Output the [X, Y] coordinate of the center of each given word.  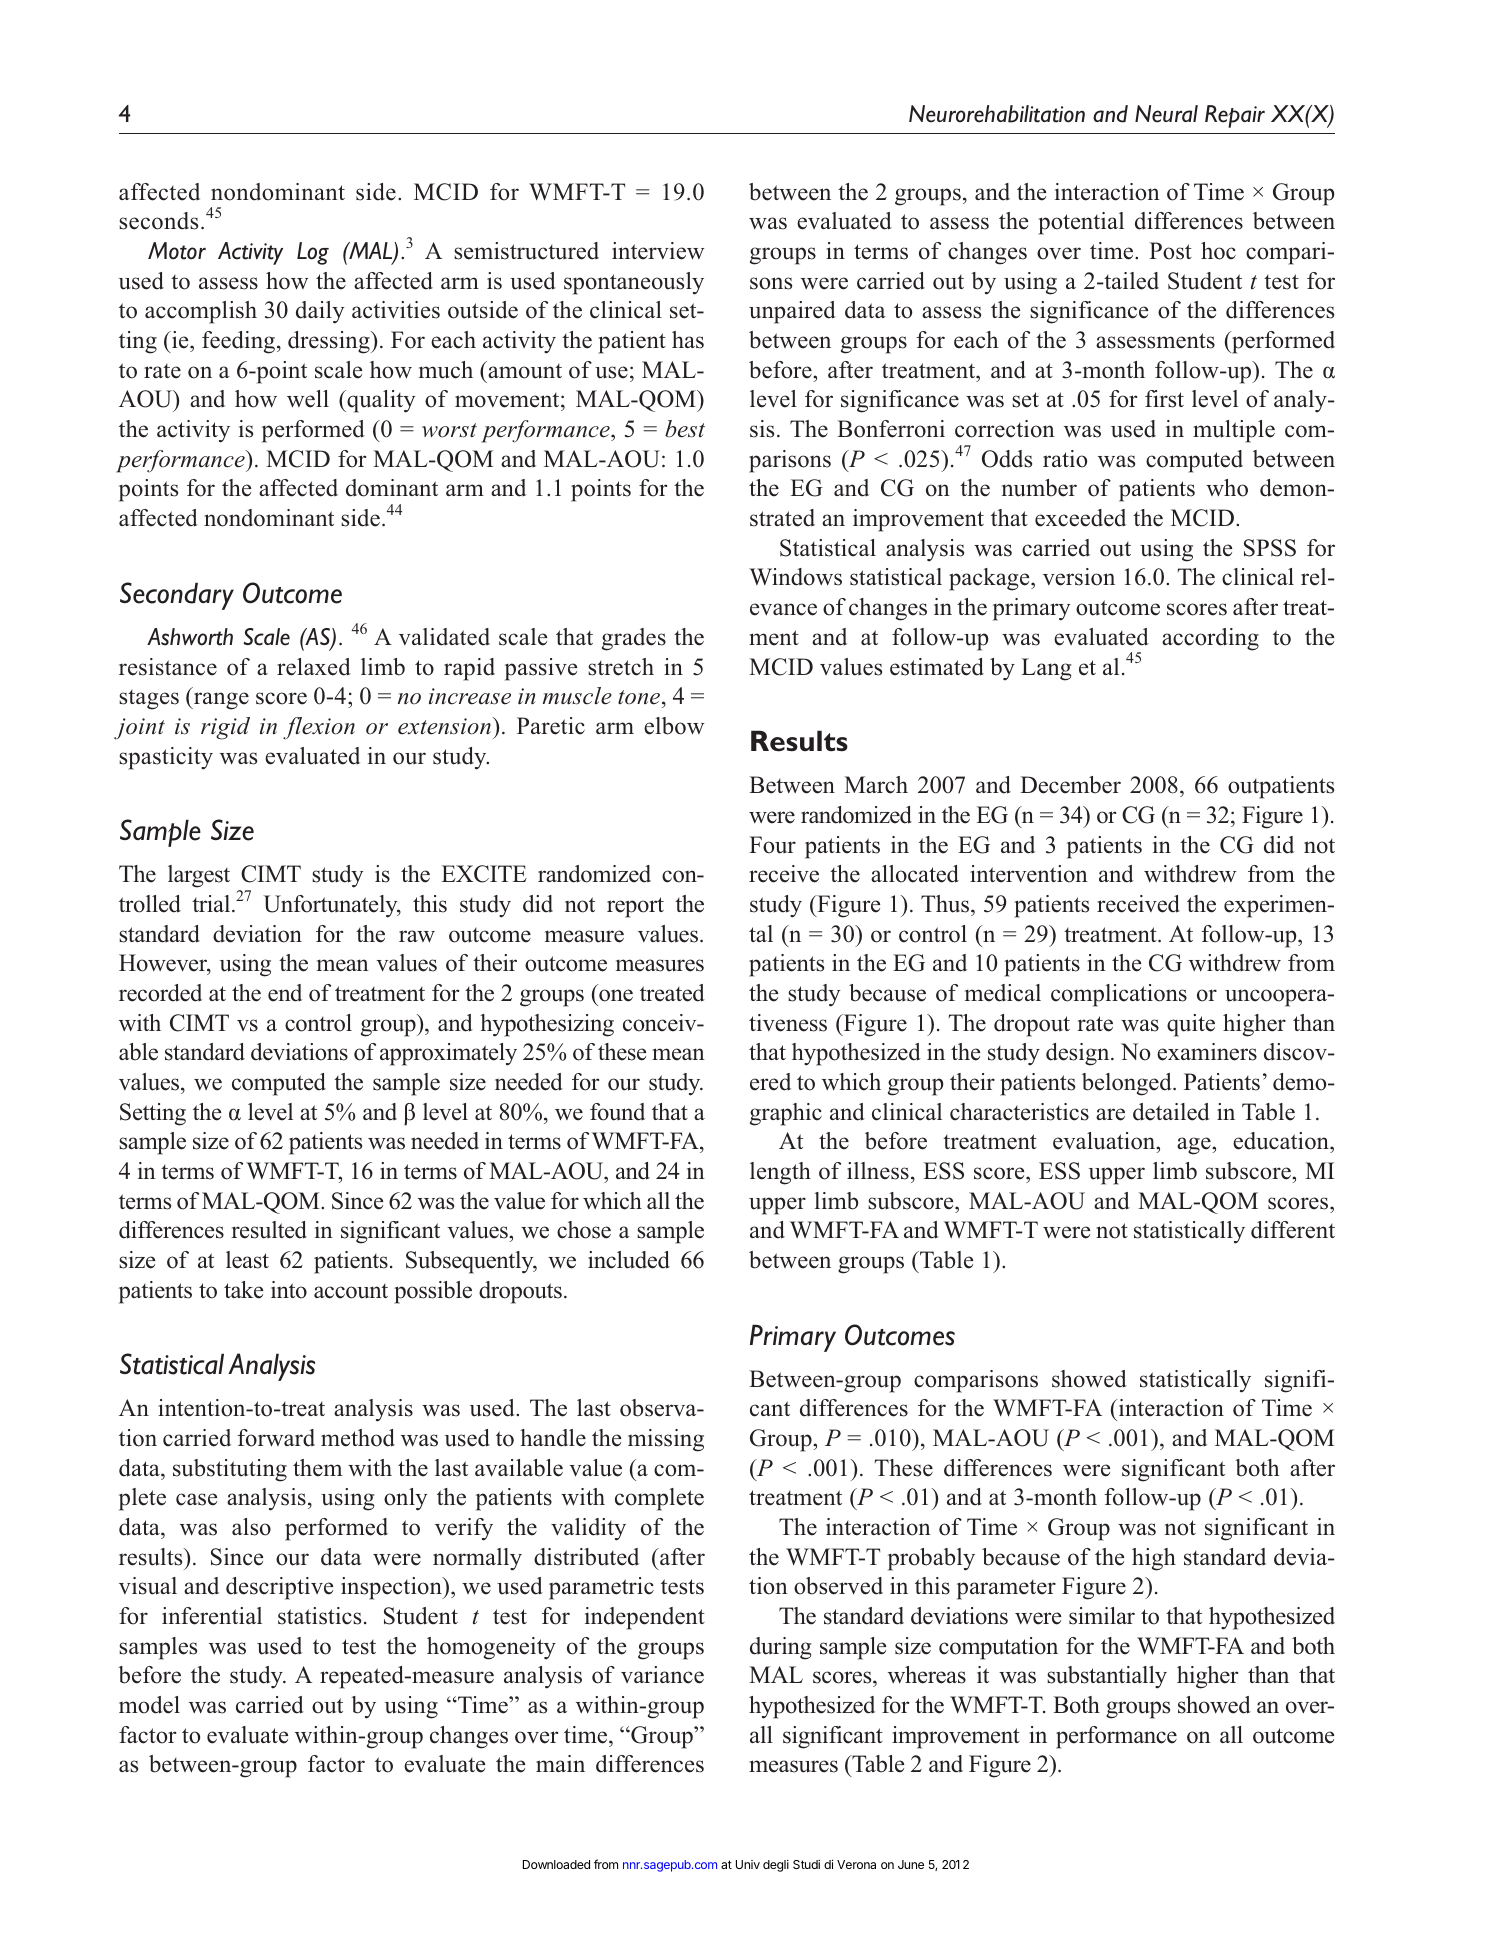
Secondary [177, 596]
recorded [160, 993]
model [149, 1705]
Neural [1166, 114]
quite [1191, 1025]
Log [313, 253]
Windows [795, 577]
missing [666, 1440]
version [1079, 577]
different [1293, 1230]
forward [276, 1438]
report [635, 907]
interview [658, 251]
